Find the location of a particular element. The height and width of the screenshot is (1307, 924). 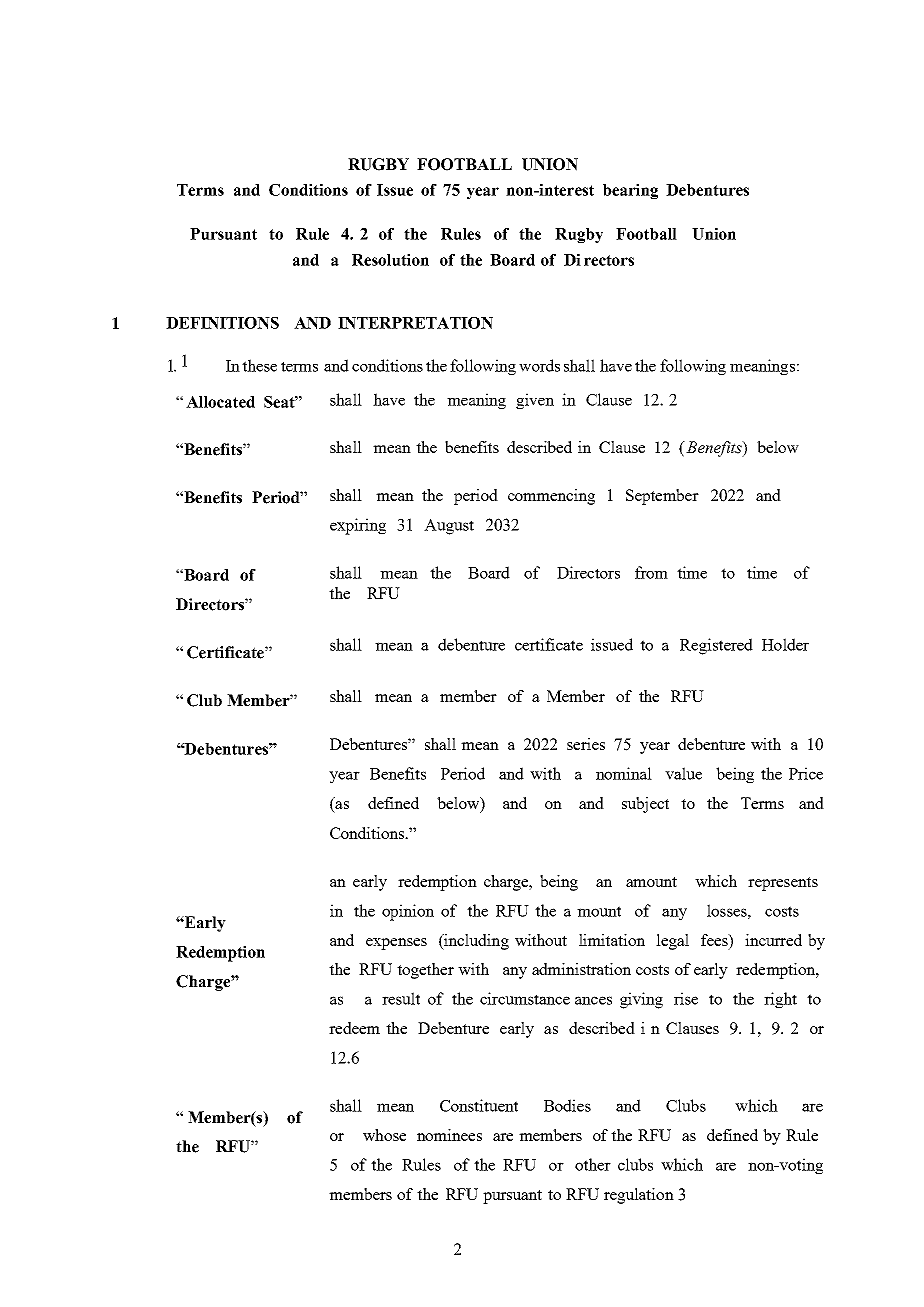

Resolution is located at coordinates (390, 260).
